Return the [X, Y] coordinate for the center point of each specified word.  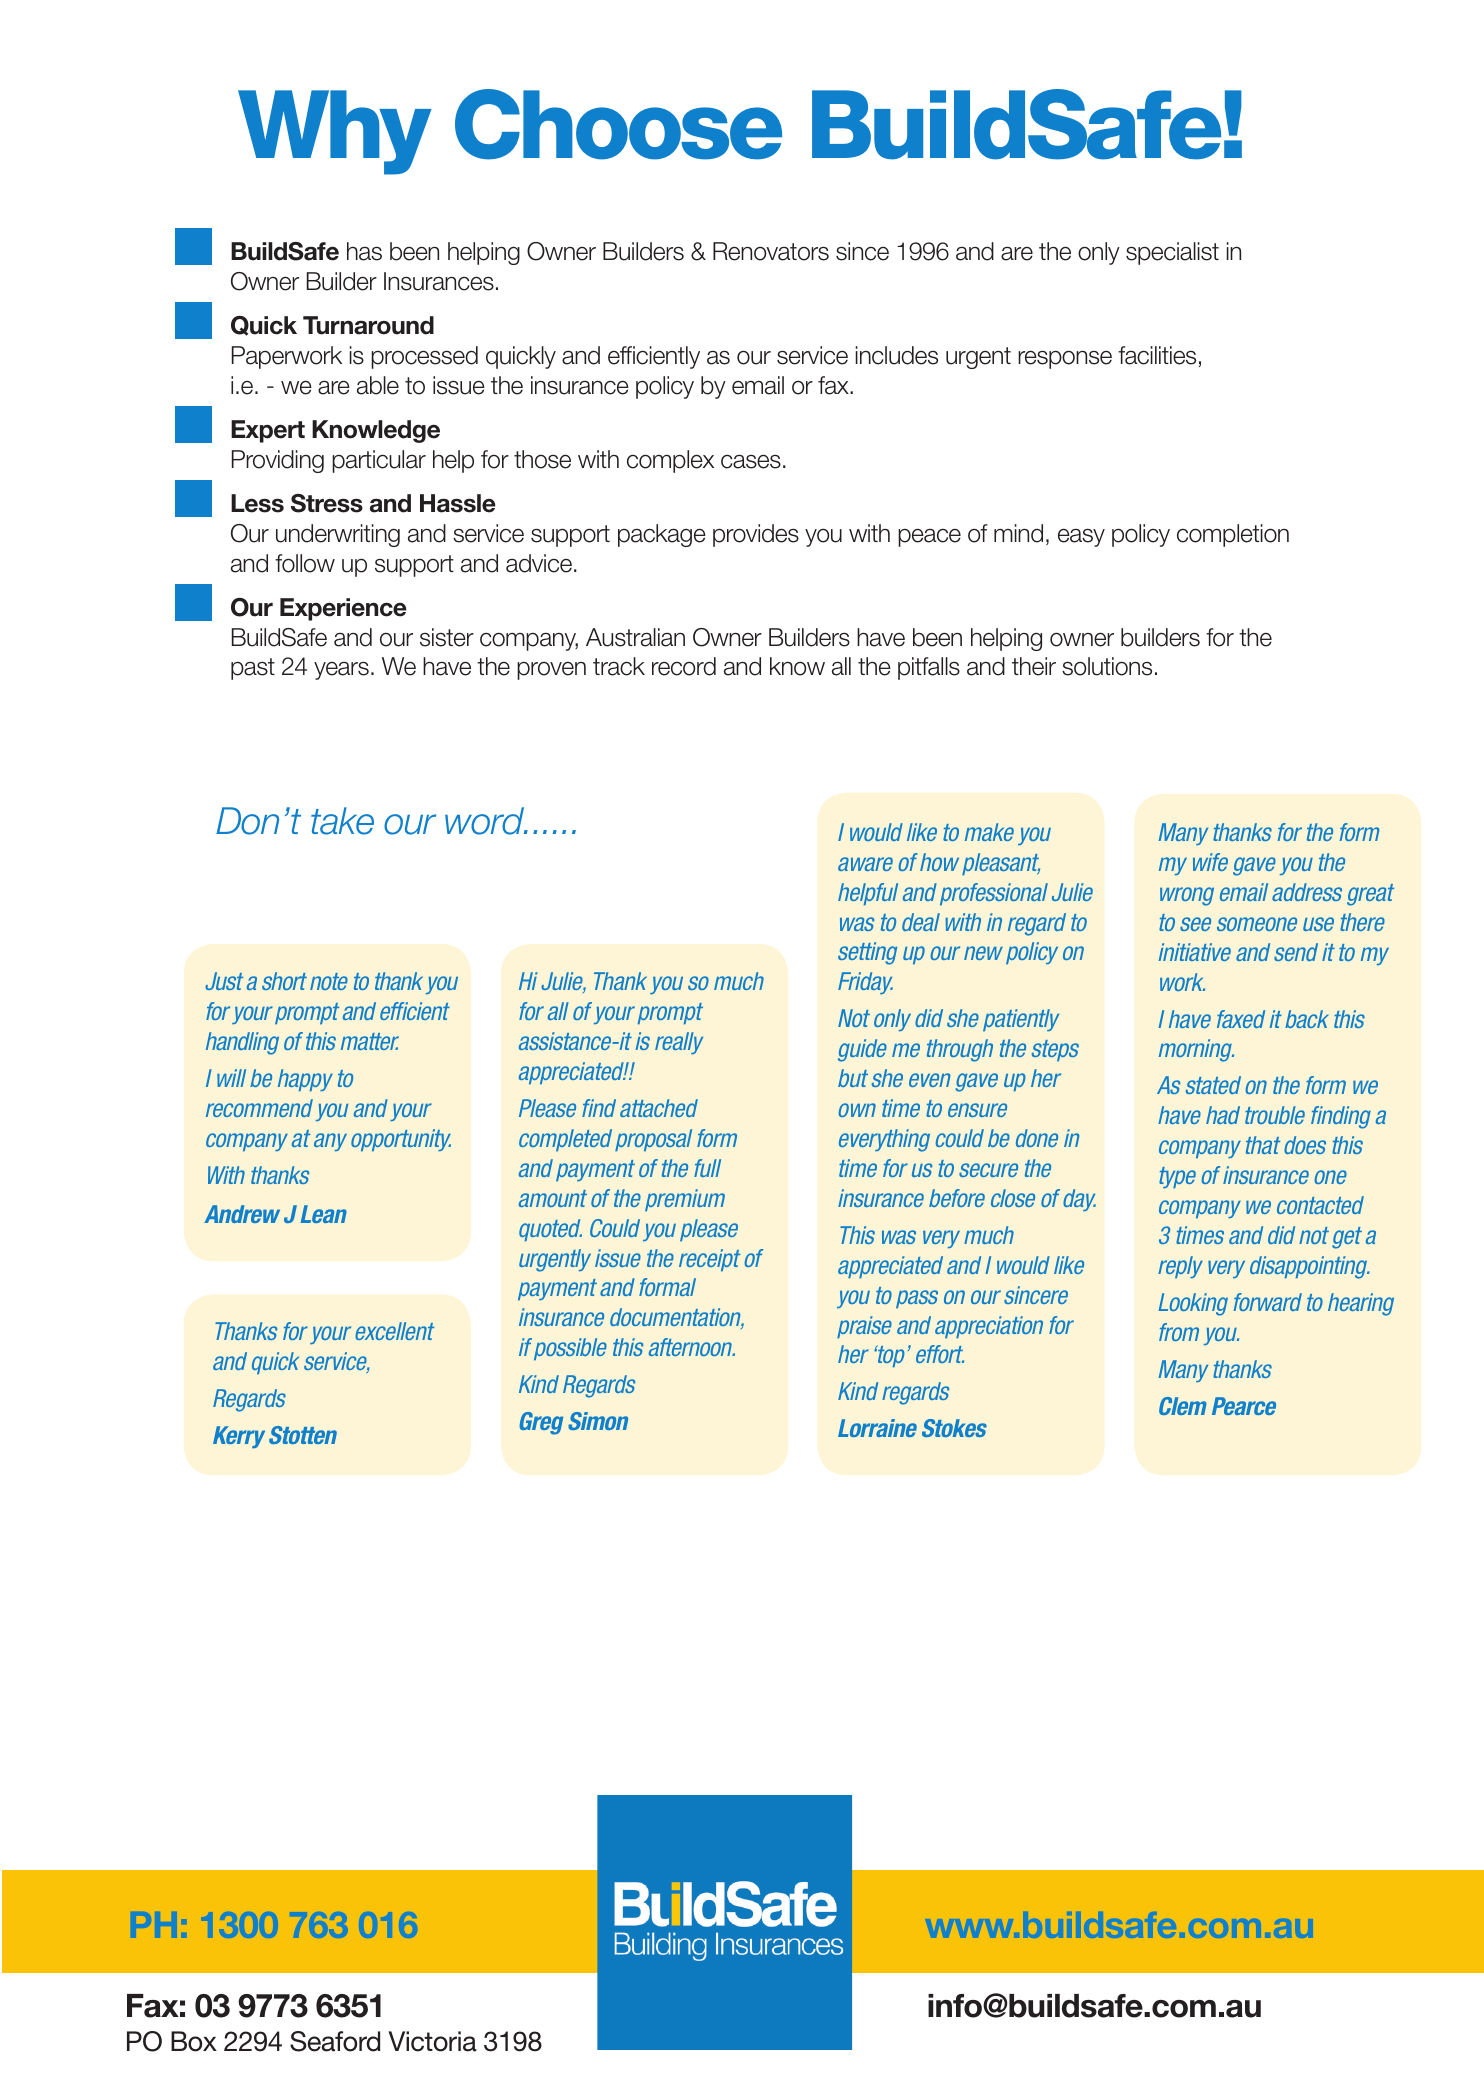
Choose [618, 124]
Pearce [1244, 1406]
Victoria [432, 2041]
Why [335, 132]
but [853, 1078]
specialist [1172, 253]
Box [194, 2041]
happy [305, 1080]
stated [1213, 1085]
